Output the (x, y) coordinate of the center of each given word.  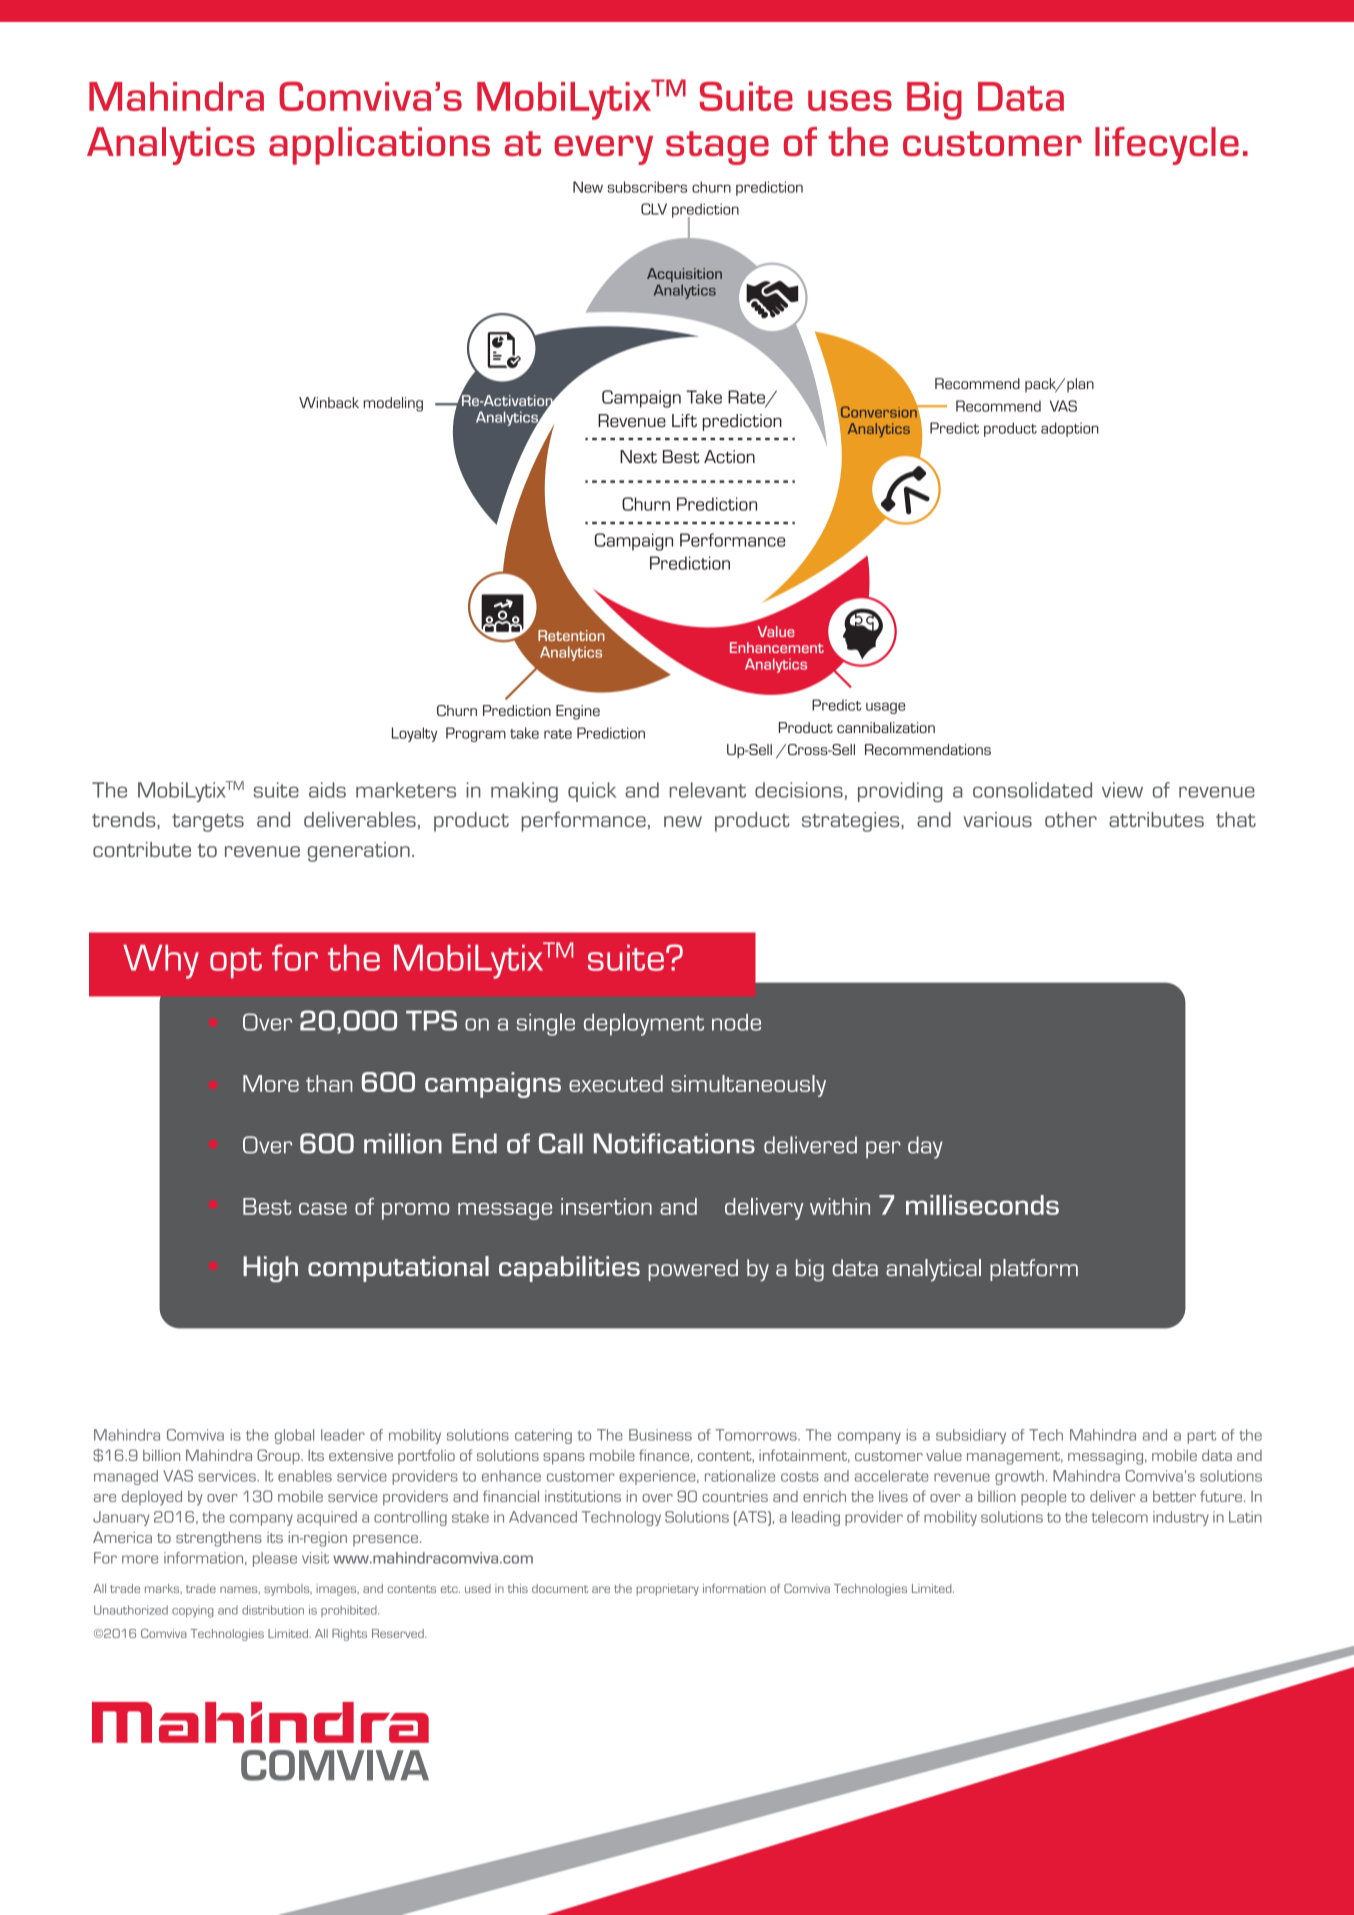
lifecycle (1167, 146)
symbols (288, 1590)
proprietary (667, 1590)
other (1071, 819)
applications (379, 146)
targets (208, 823)
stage (717, 148)
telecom (1120, 1517)
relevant (707, 790)
